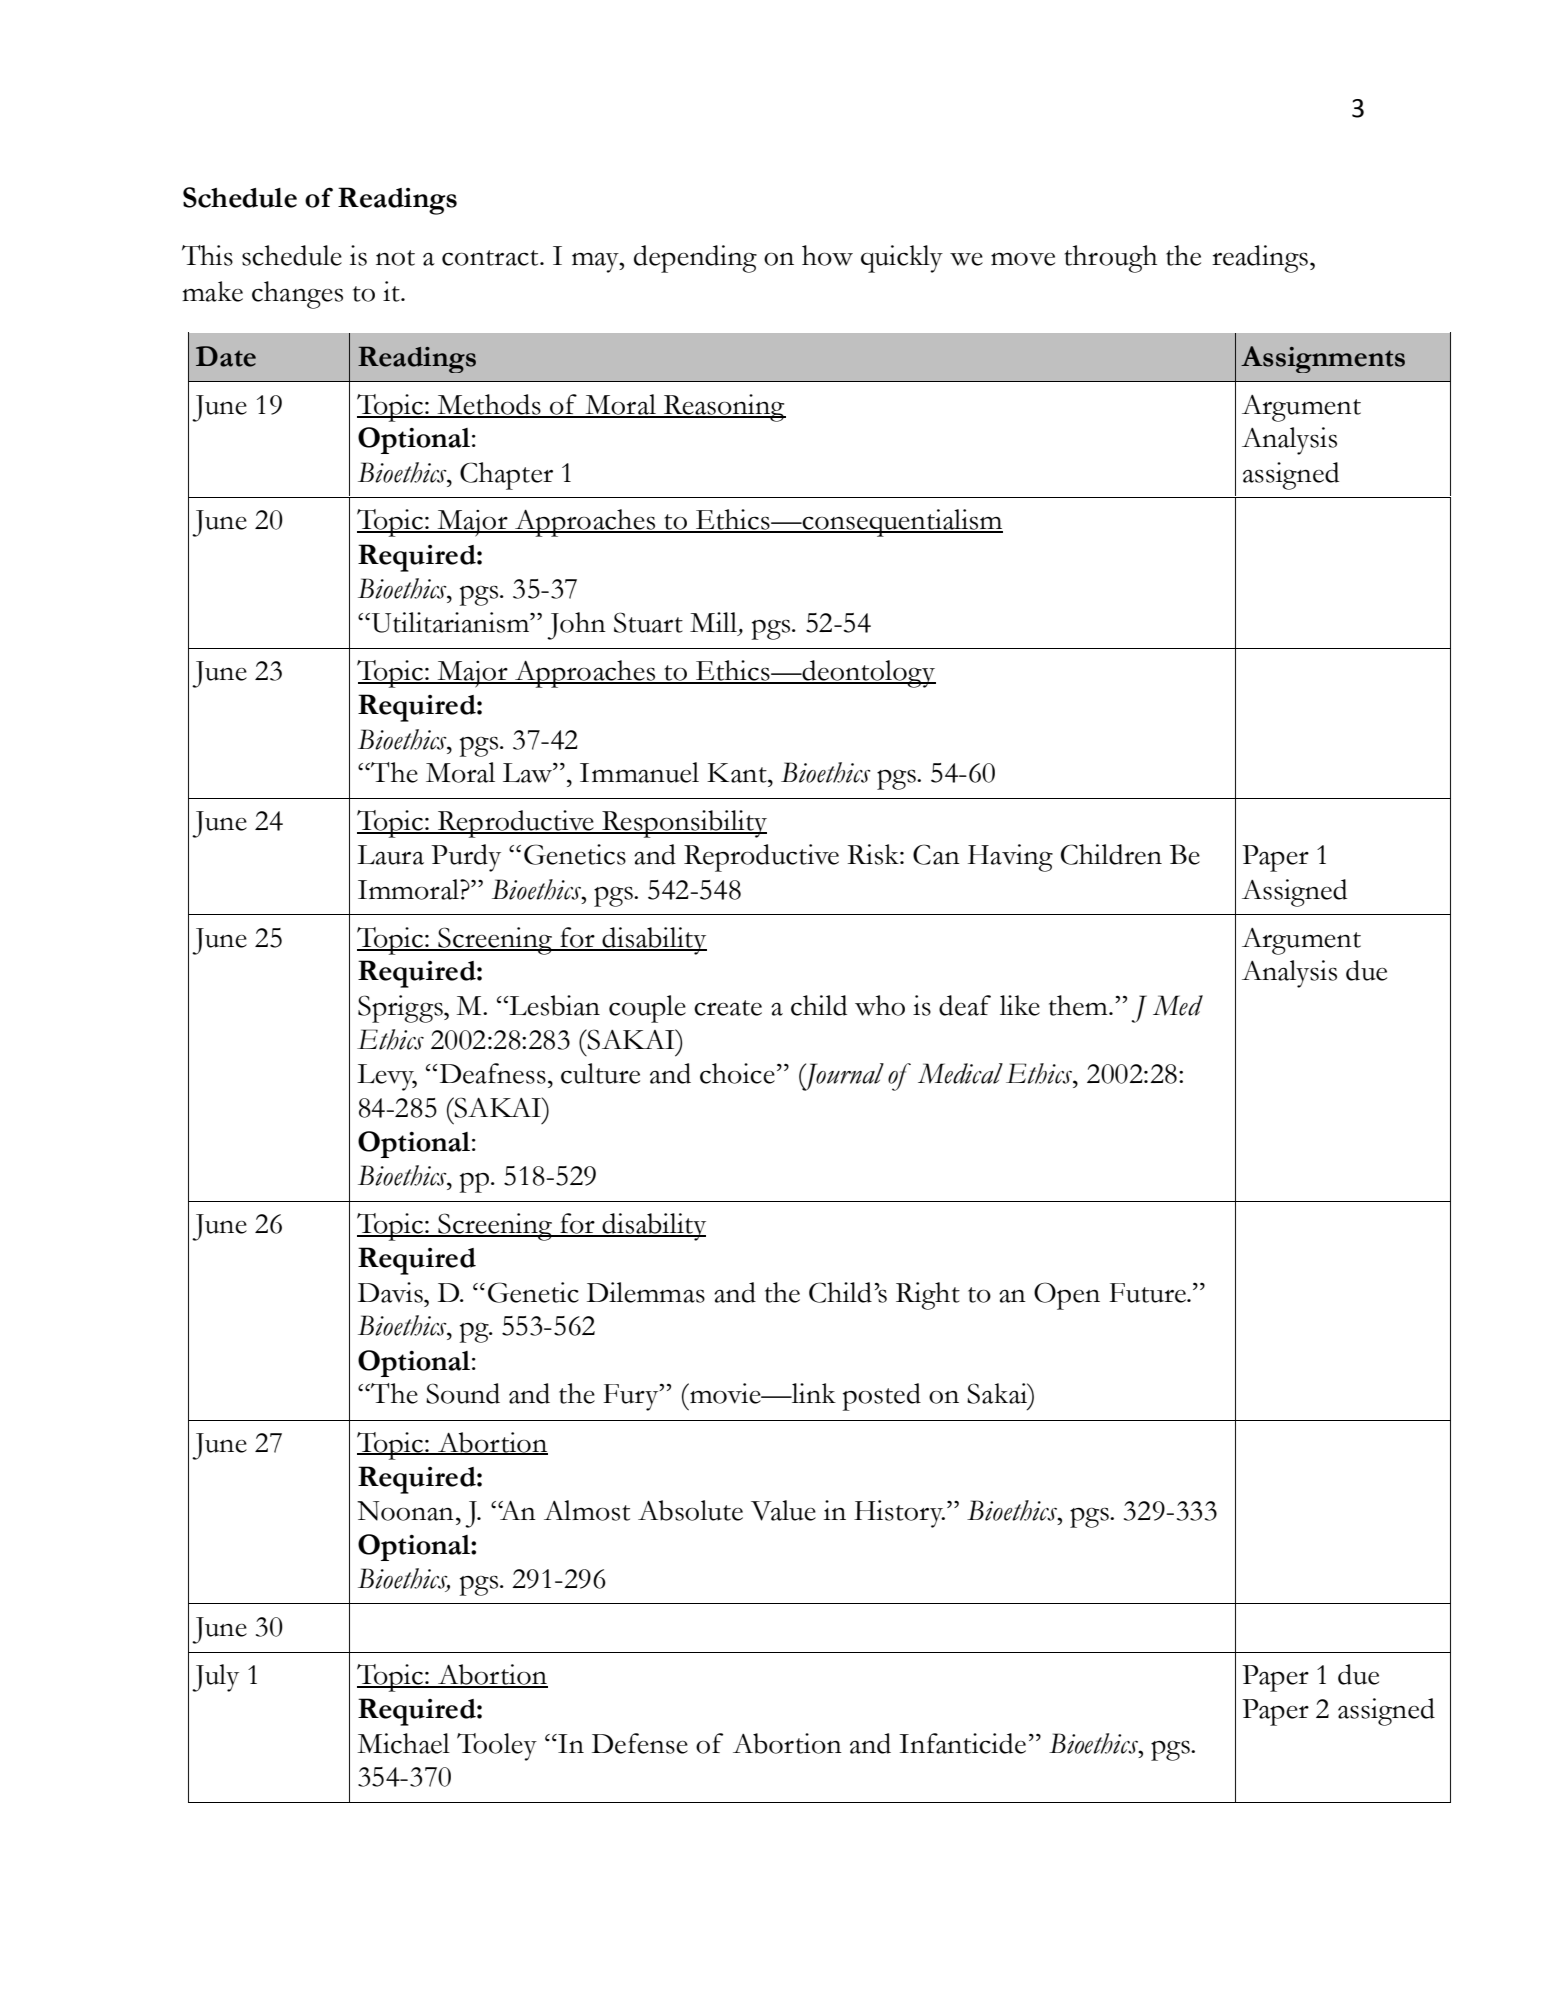  I want to click on Defense, so click(640, 1743).
